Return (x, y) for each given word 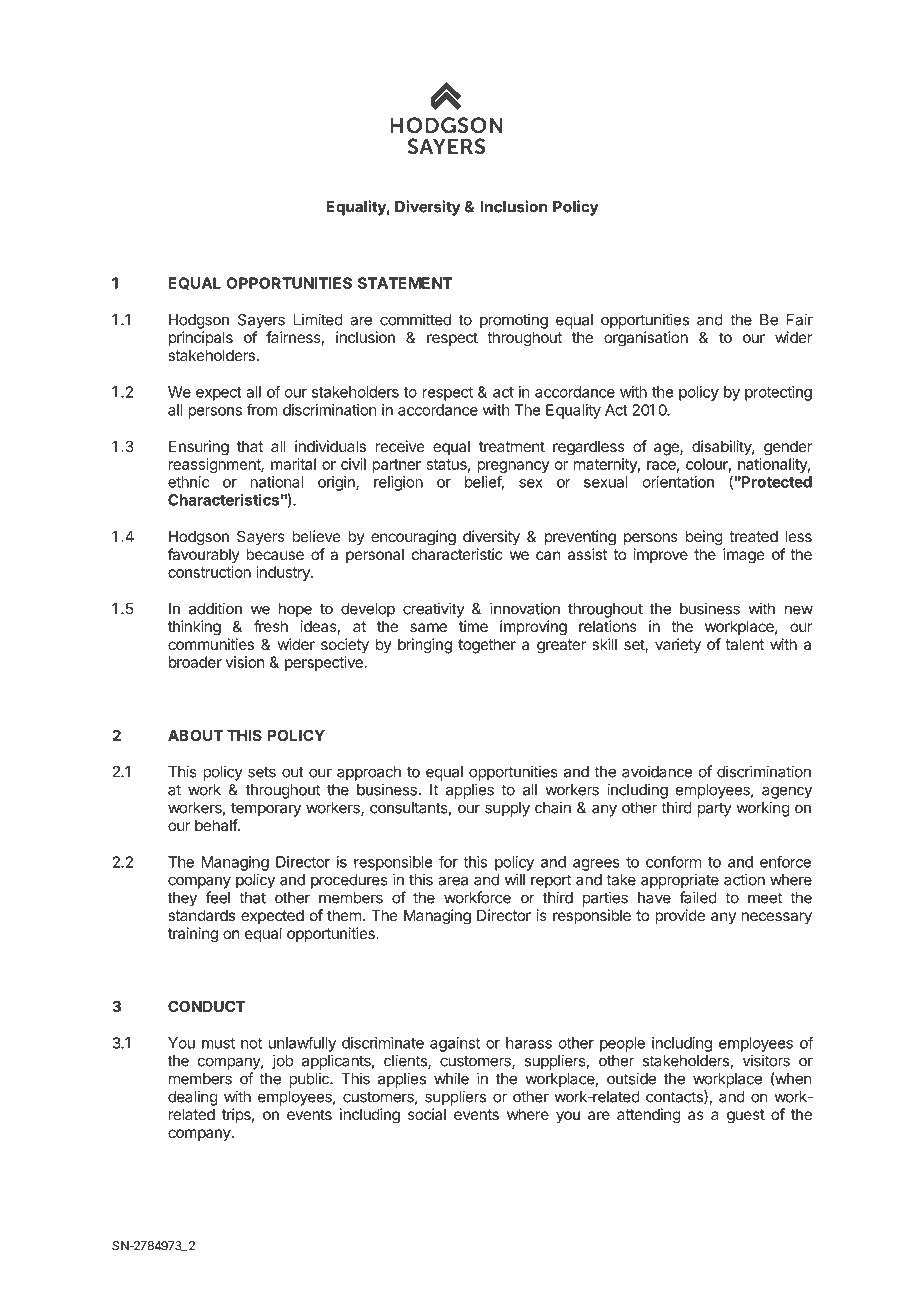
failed (698, 897)
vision (245, 662)
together (487, 646)
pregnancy (513, 467)
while (451, 1078)
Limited (318, 319)
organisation (646, 339)
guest (746, 1116)
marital (293, 464)
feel (218, 897)
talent (744, 644)
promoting (514, 321)
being (704, 538)
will (515, 879)
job (282, 1062)
